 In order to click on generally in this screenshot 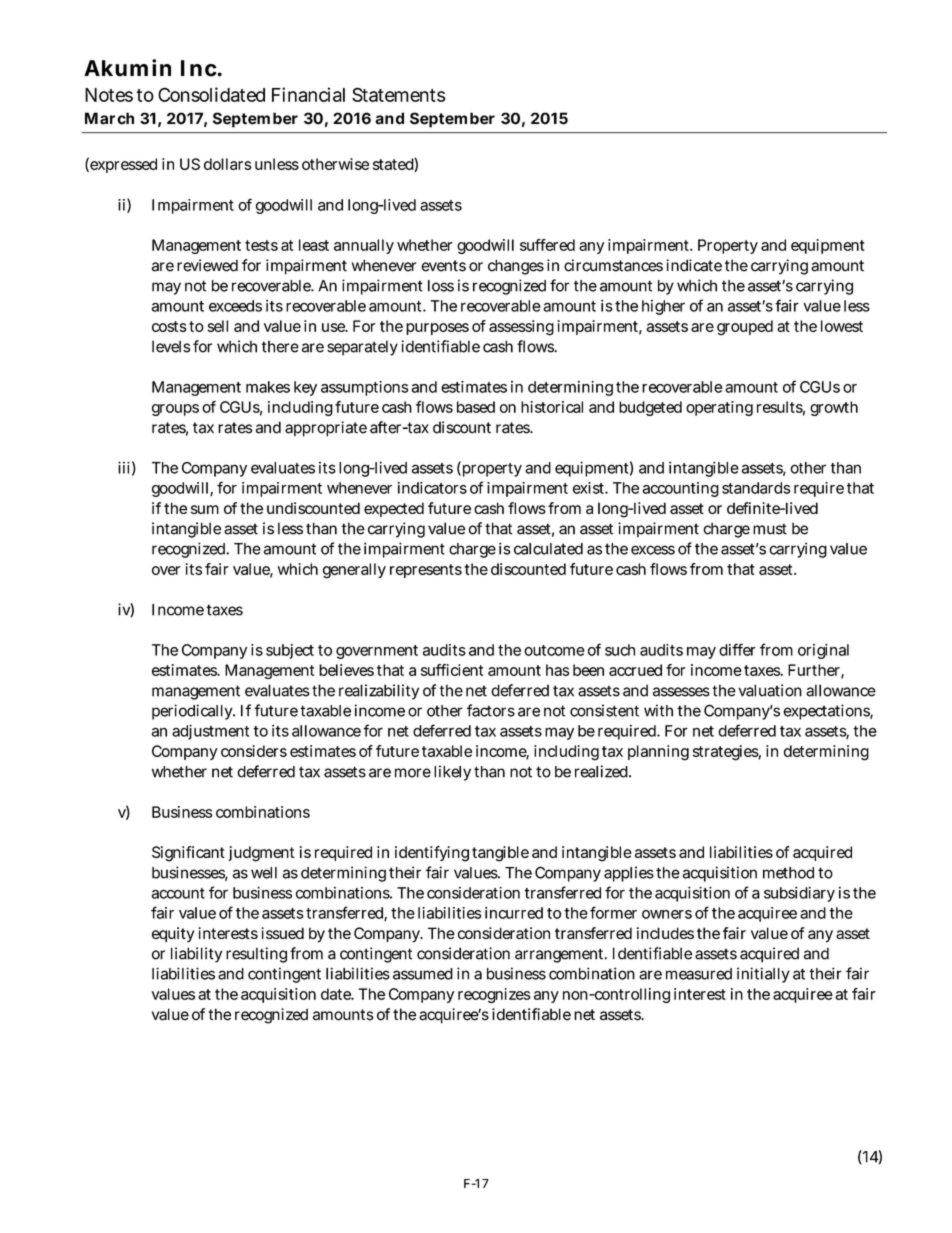, I will do `click(354, 571)`.
